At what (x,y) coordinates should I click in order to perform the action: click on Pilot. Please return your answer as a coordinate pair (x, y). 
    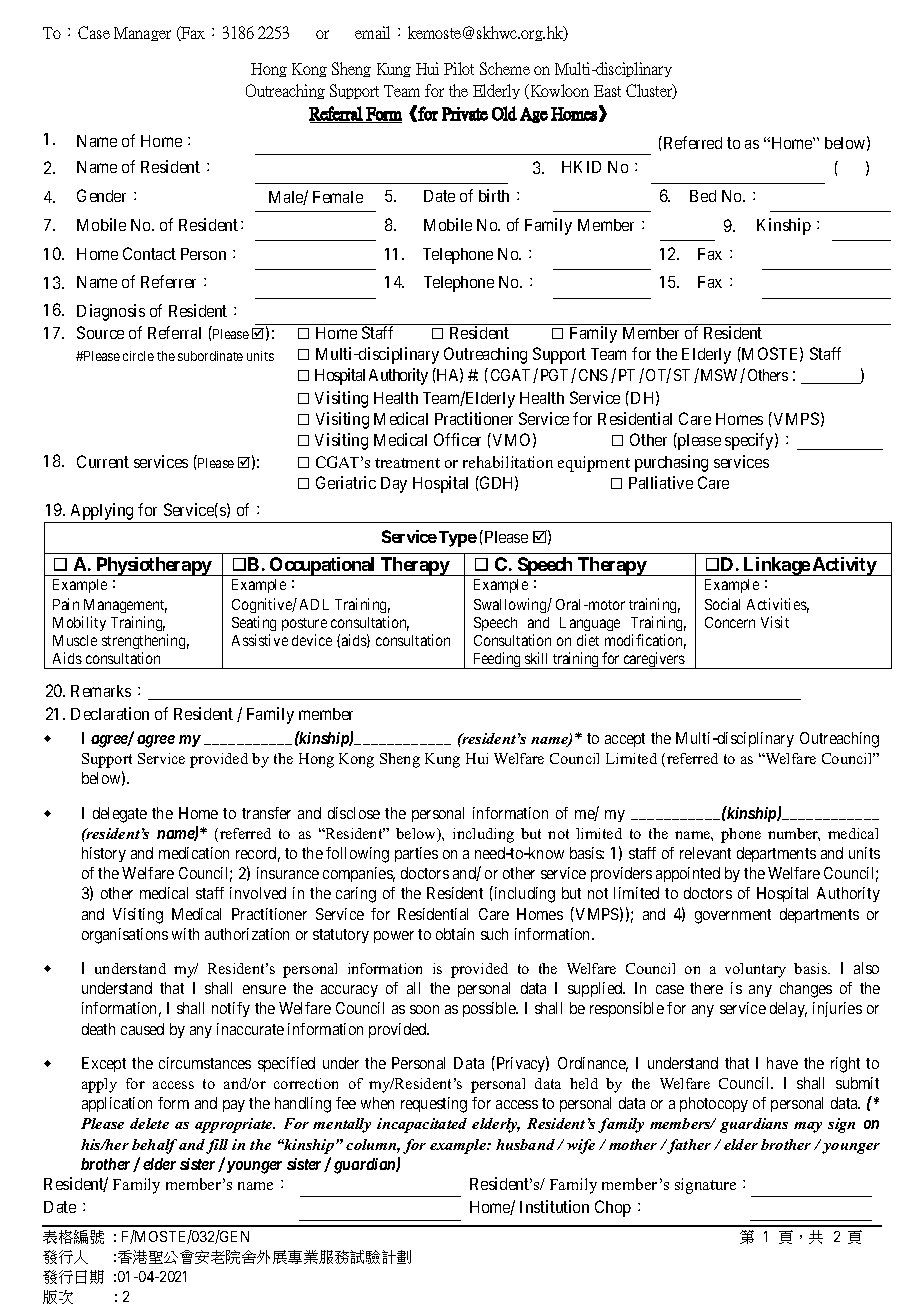
    Looking at the image, I should click on (459, 68).
